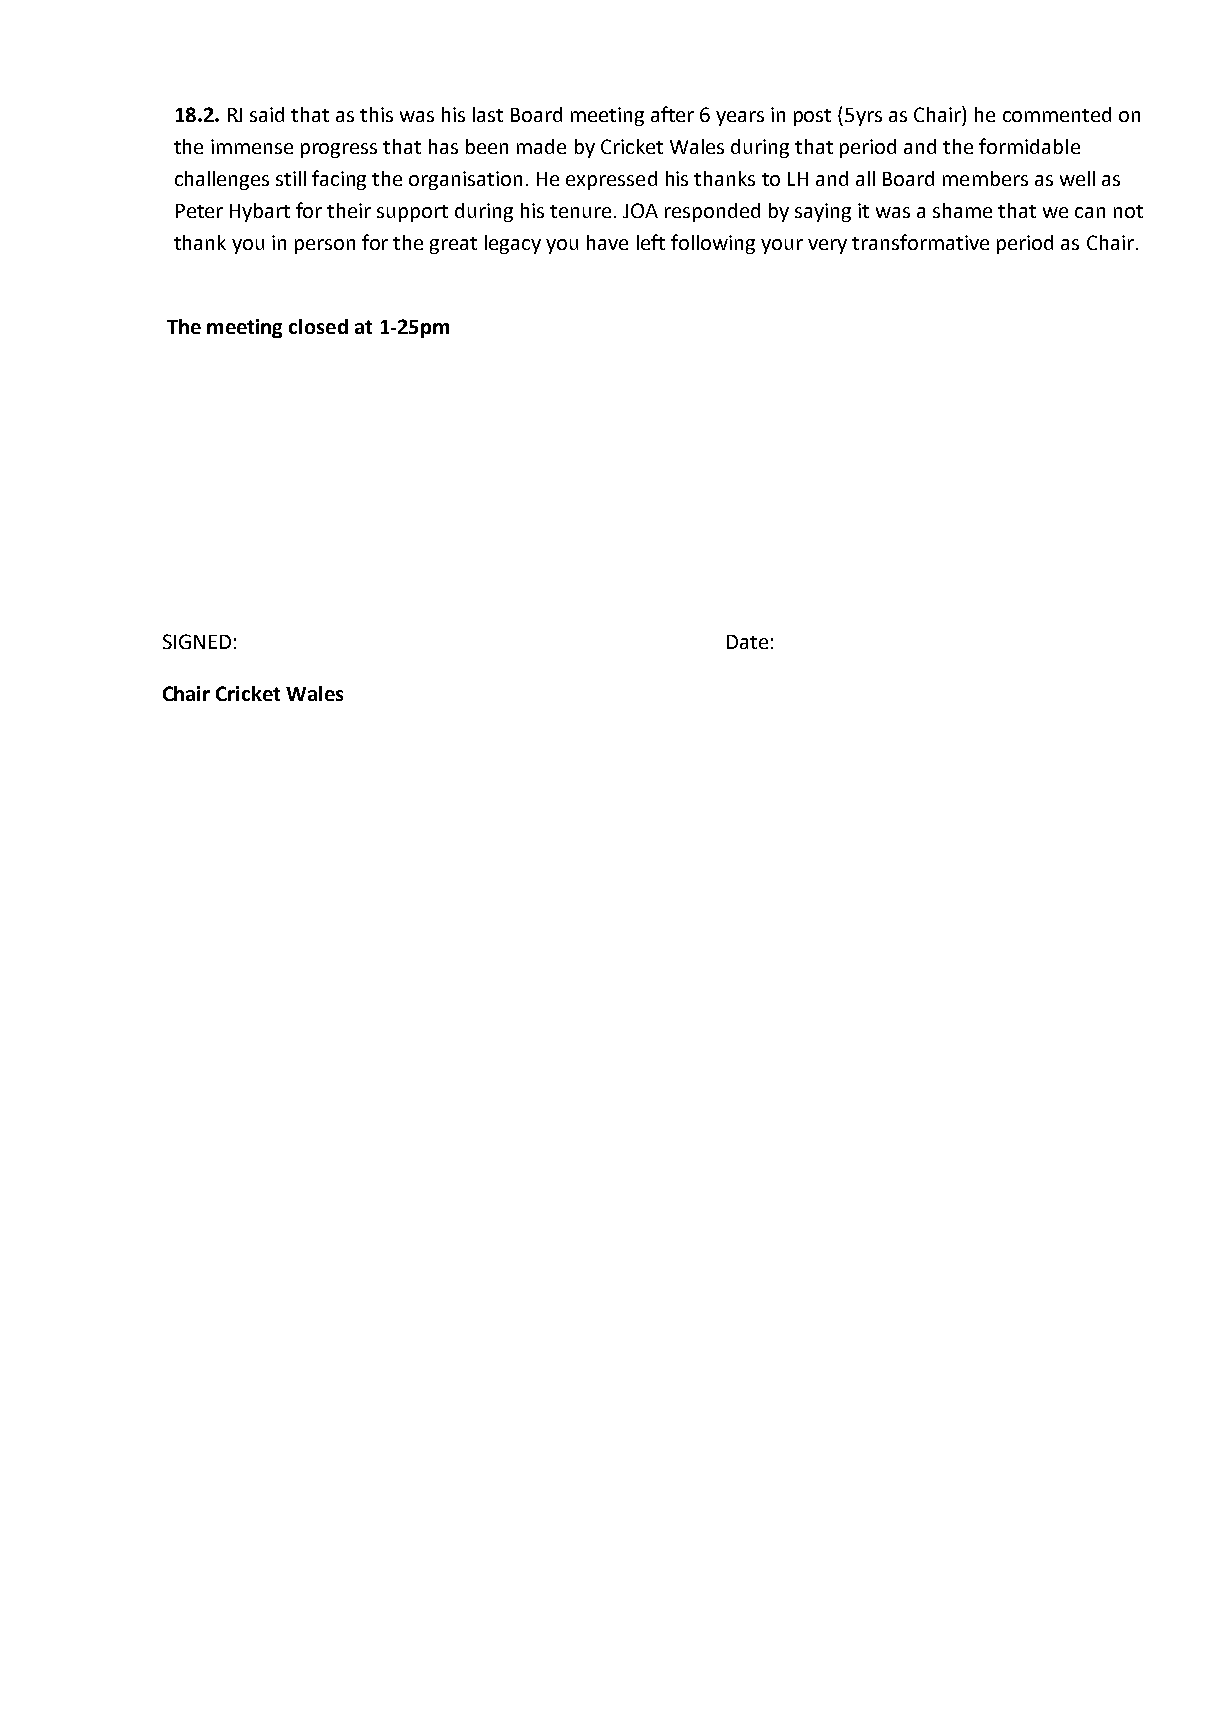 The width and height of the document is (1227, 1736). What do you see at coordinates (782, 246) in the document?
I see `your` at bounding box center [782, 246].
